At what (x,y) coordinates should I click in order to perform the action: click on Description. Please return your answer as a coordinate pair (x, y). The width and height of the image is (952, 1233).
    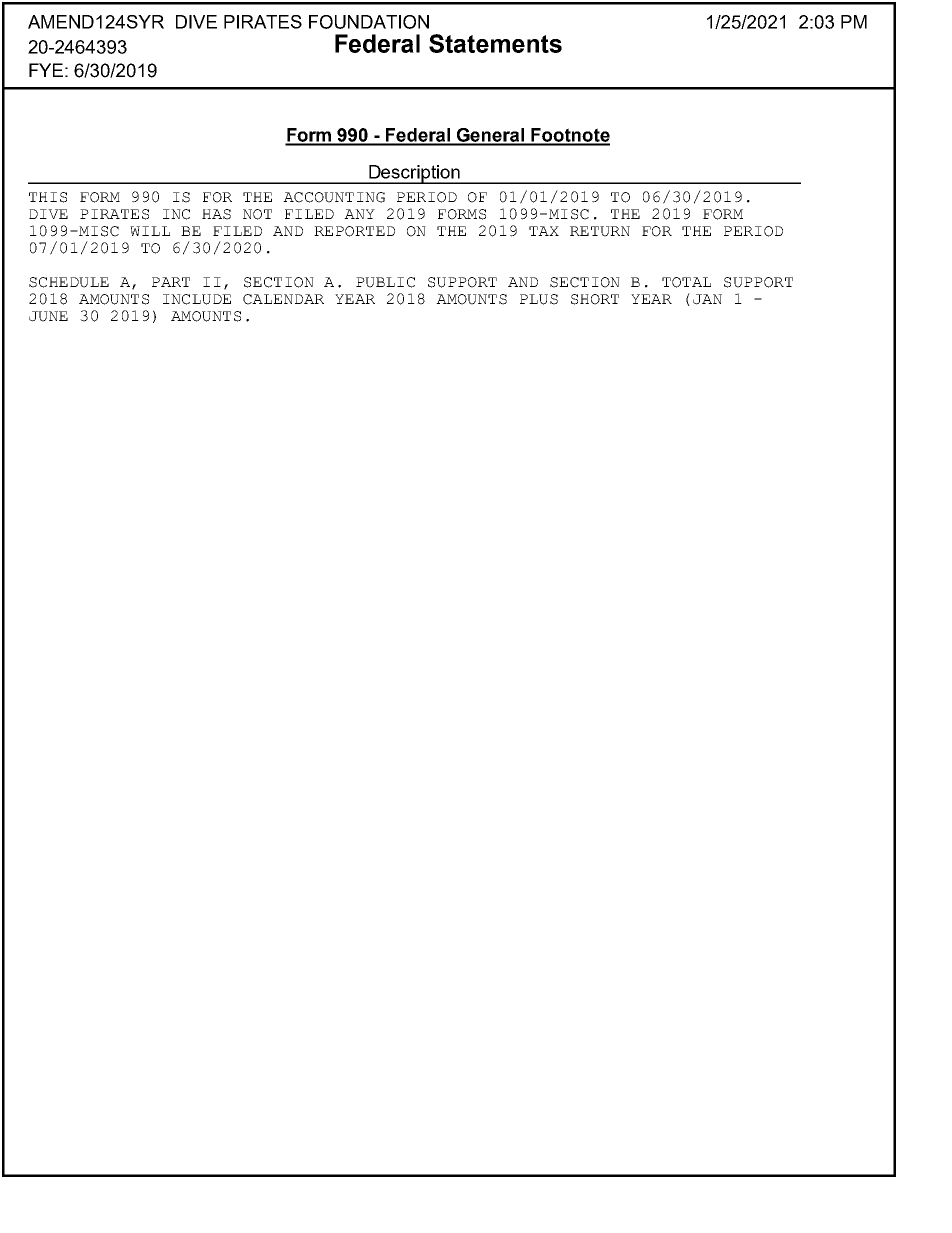
    Looking at the image, I should click on (414, 174).
